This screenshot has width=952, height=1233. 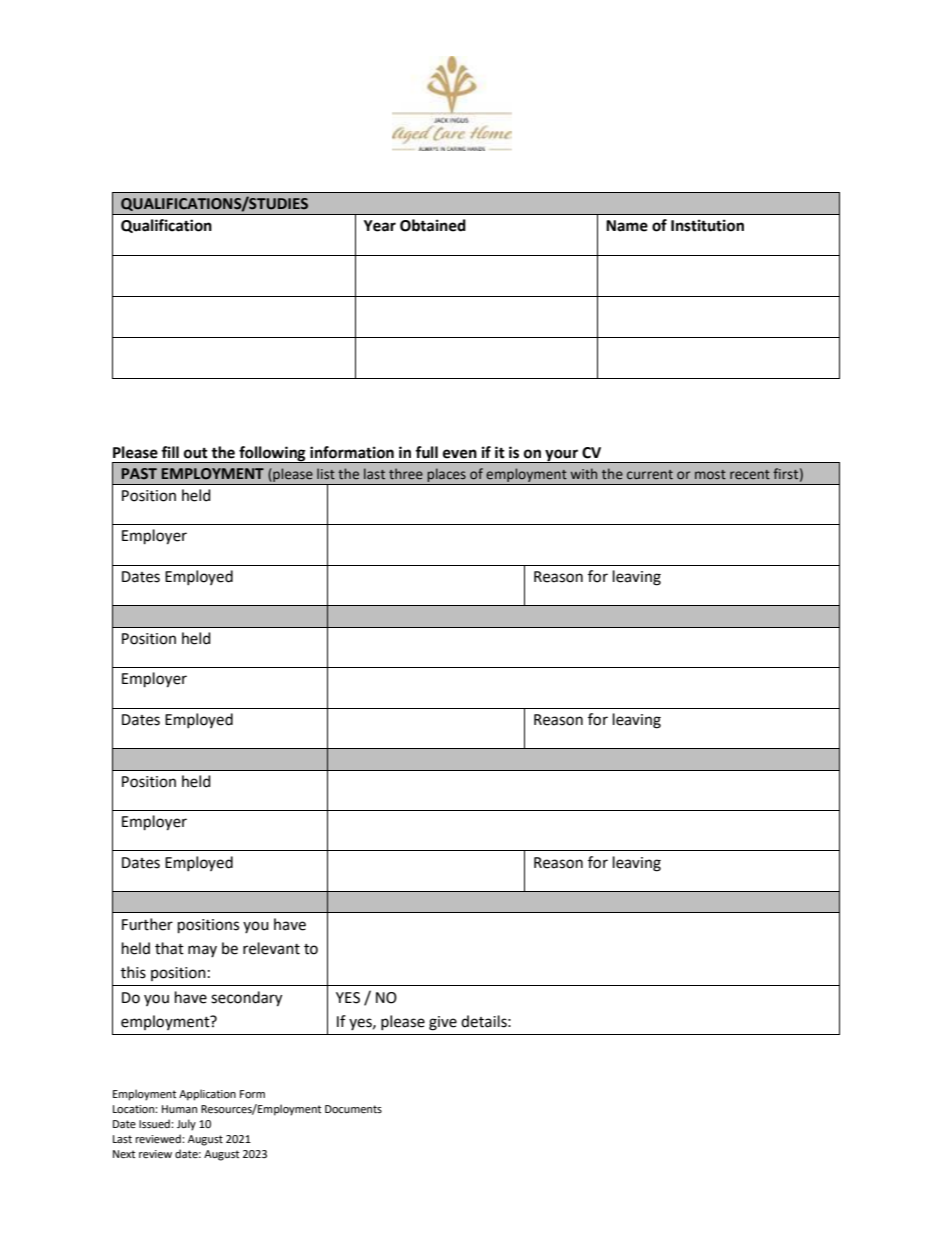 What do you see at coordinates (707, 225) in the screenshot?
I see `Institution` at bounding box center [707, 225].
